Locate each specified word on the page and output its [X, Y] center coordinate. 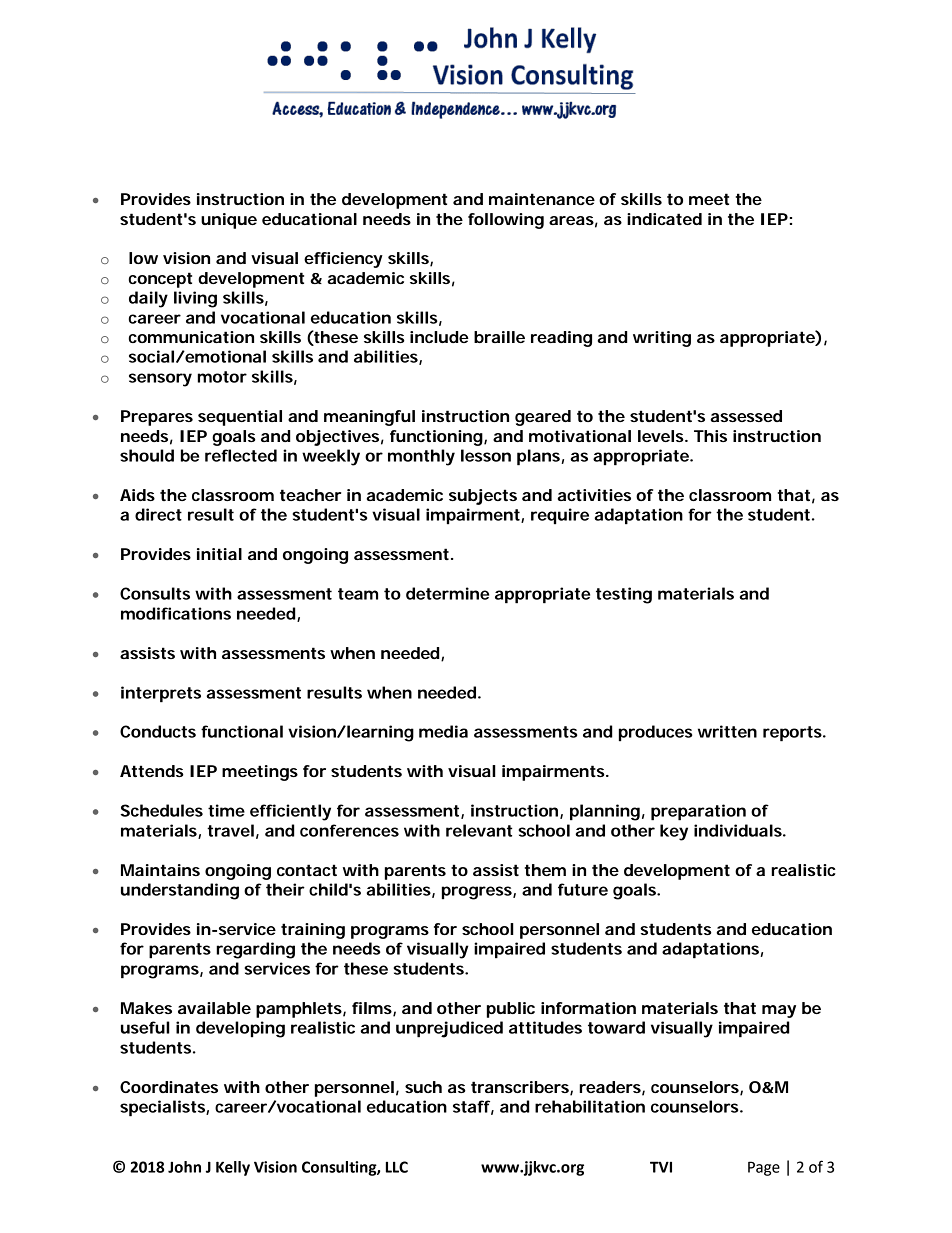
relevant [479, 830]
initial [219, 554]
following [506, 221]
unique [229, 221]
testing [624, 595]
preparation [698, 812]
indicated [664, 219]
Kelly [233, 1168]
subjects [483, 497]
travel [230, 830]
